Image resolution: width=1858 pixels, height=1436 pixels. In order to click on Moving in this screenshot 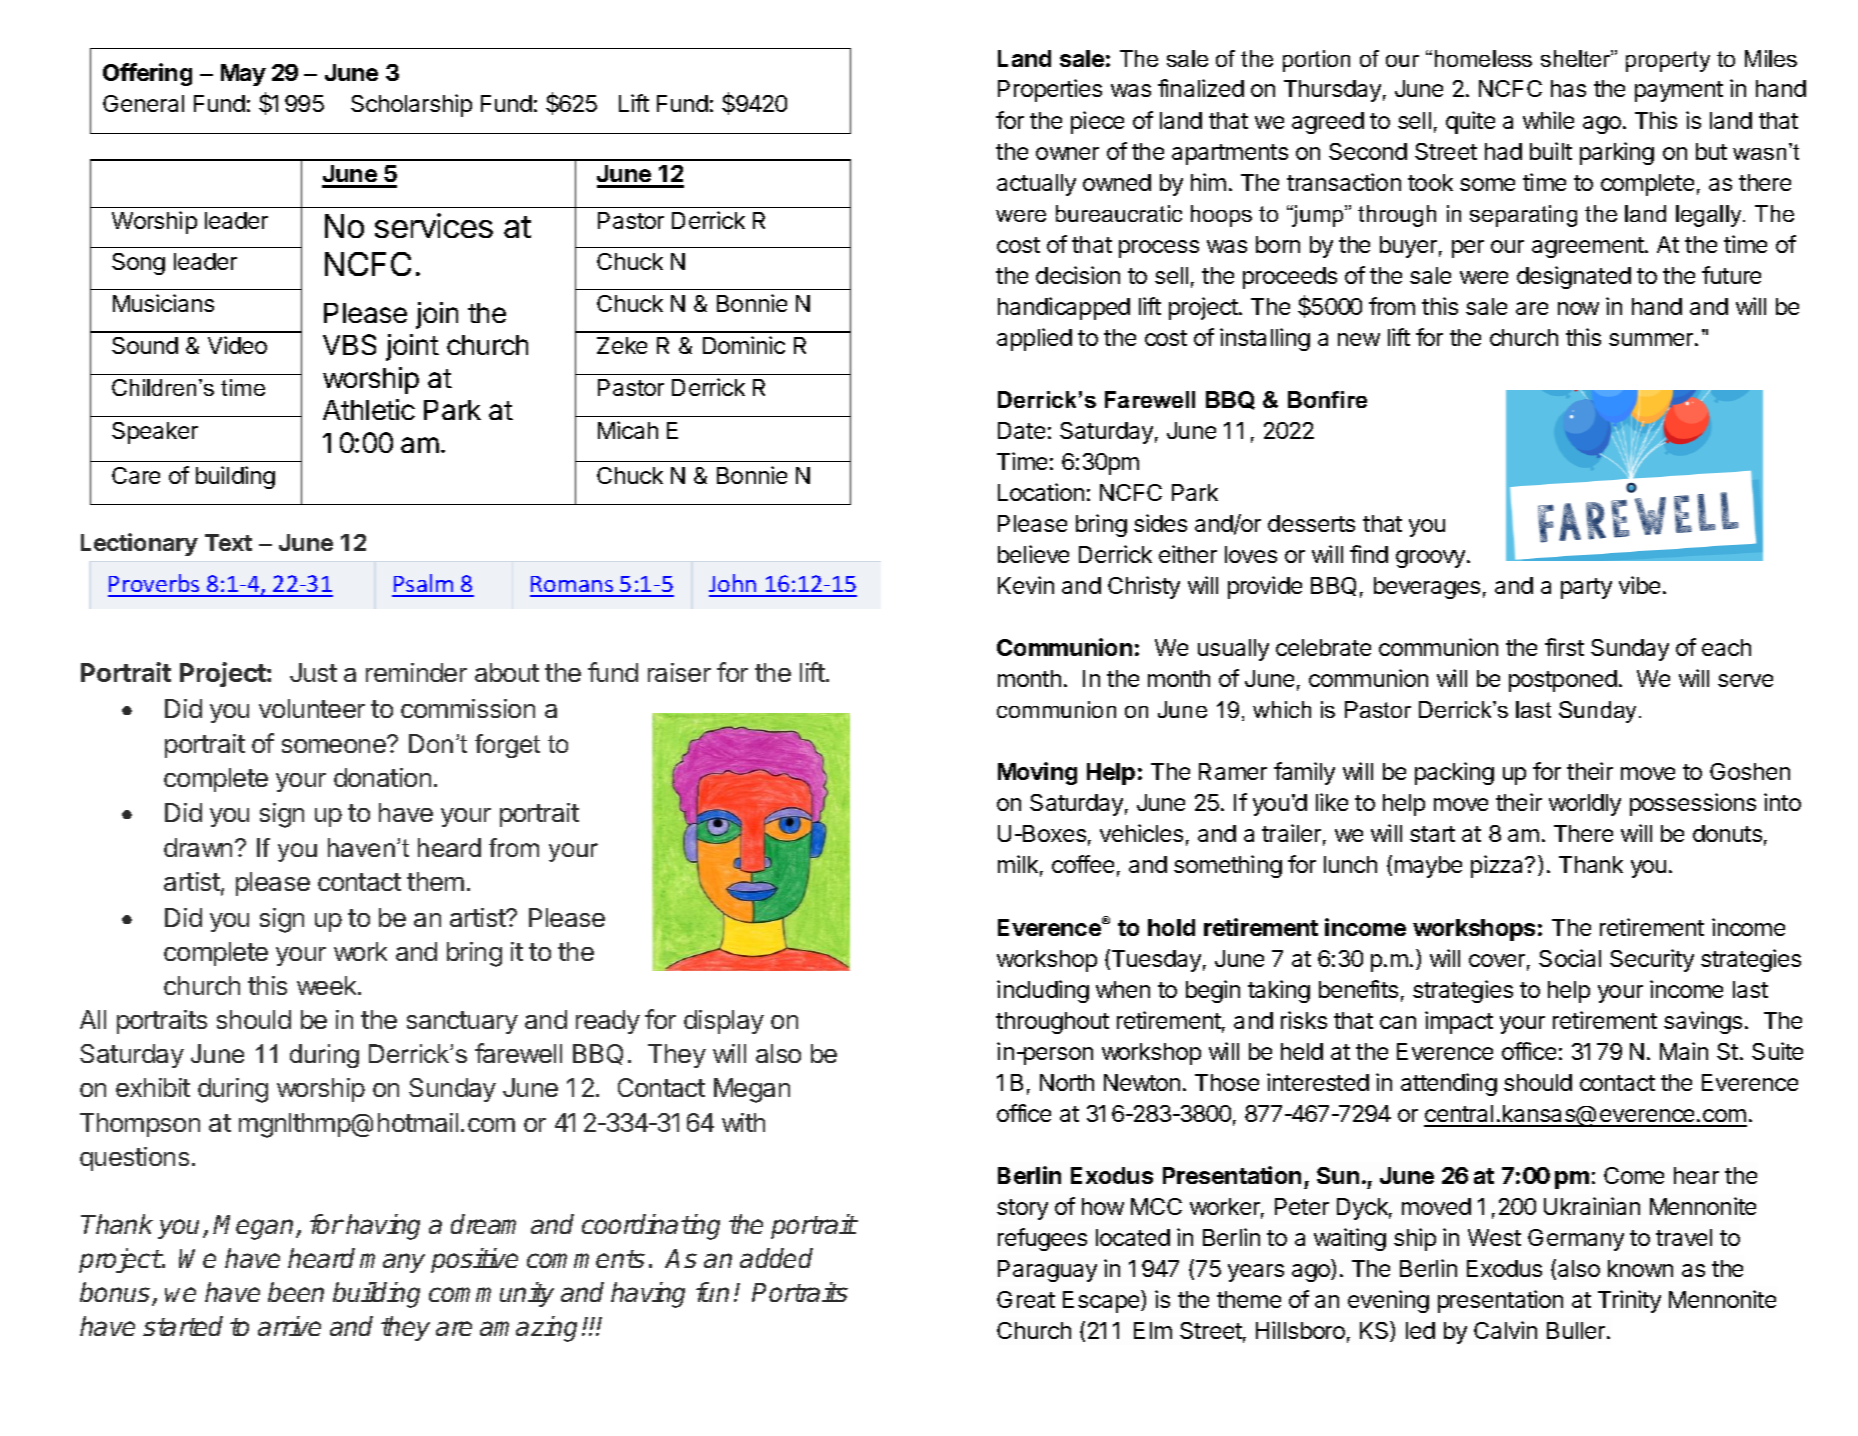, I will do `click(1037, 773)`.
